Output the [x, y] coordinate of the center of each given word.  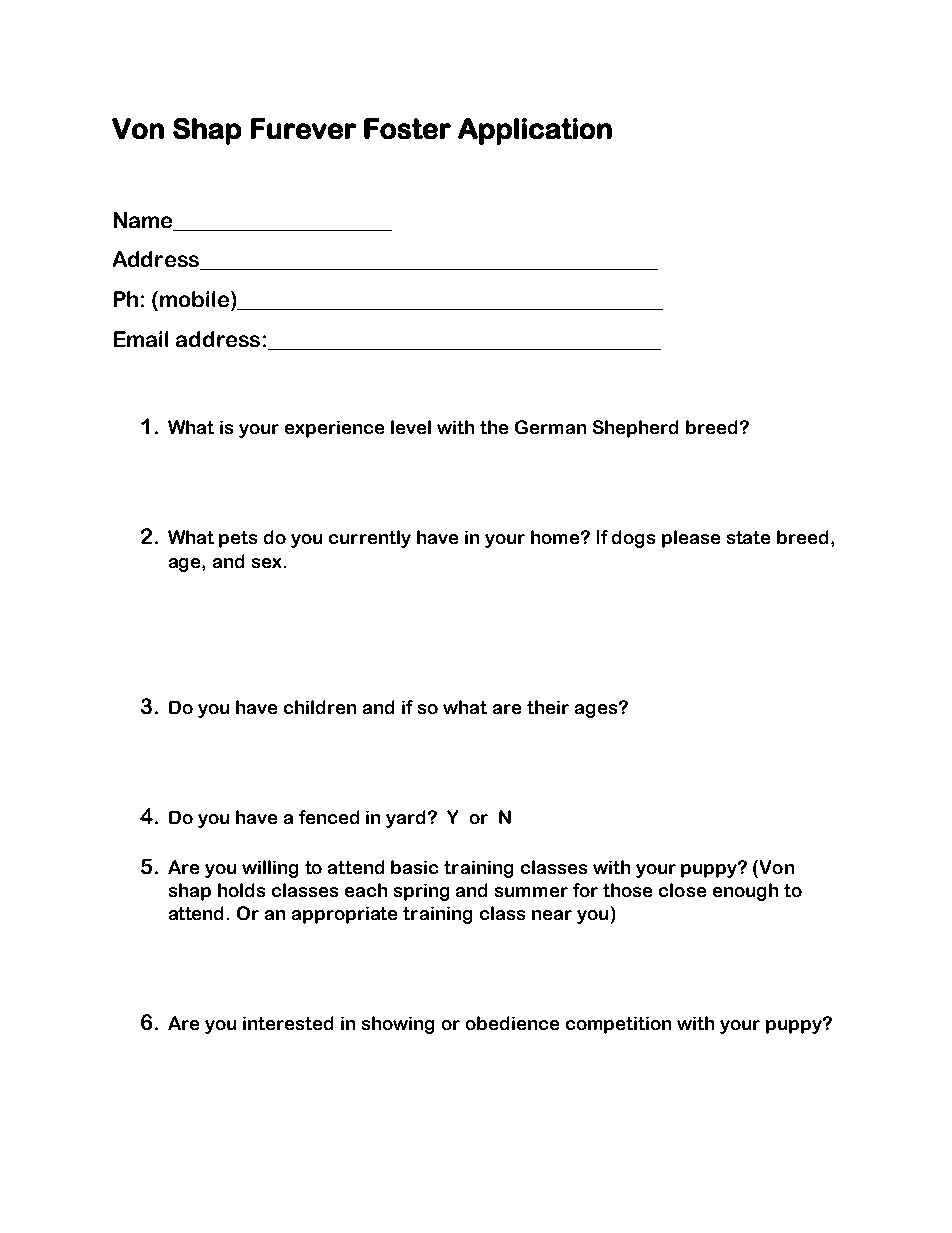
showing [398, 1025]
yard [407, 819]
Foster [407, 128]
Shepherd [635, 429]
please [691, 539]
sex [266, 563]
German [550, 427]
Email [141, 339]
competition [618, 1025]
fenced [329, 817]
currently [370, 539]
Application [535, 131]
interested [288, 1023]
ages [596, 711]
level [411, 427]
